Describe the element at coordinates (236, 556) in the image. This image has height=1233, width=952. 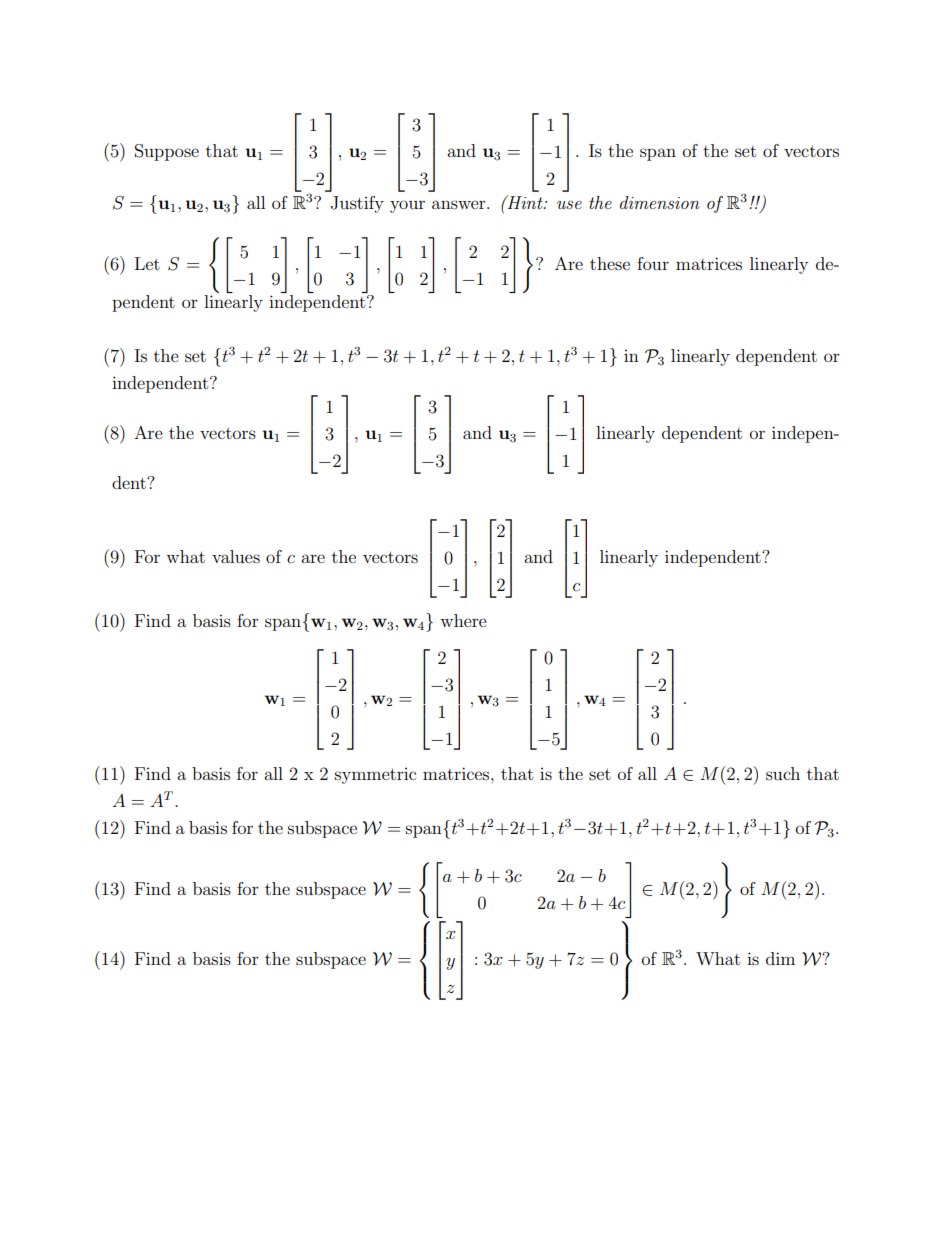
I see `values` at that location.
